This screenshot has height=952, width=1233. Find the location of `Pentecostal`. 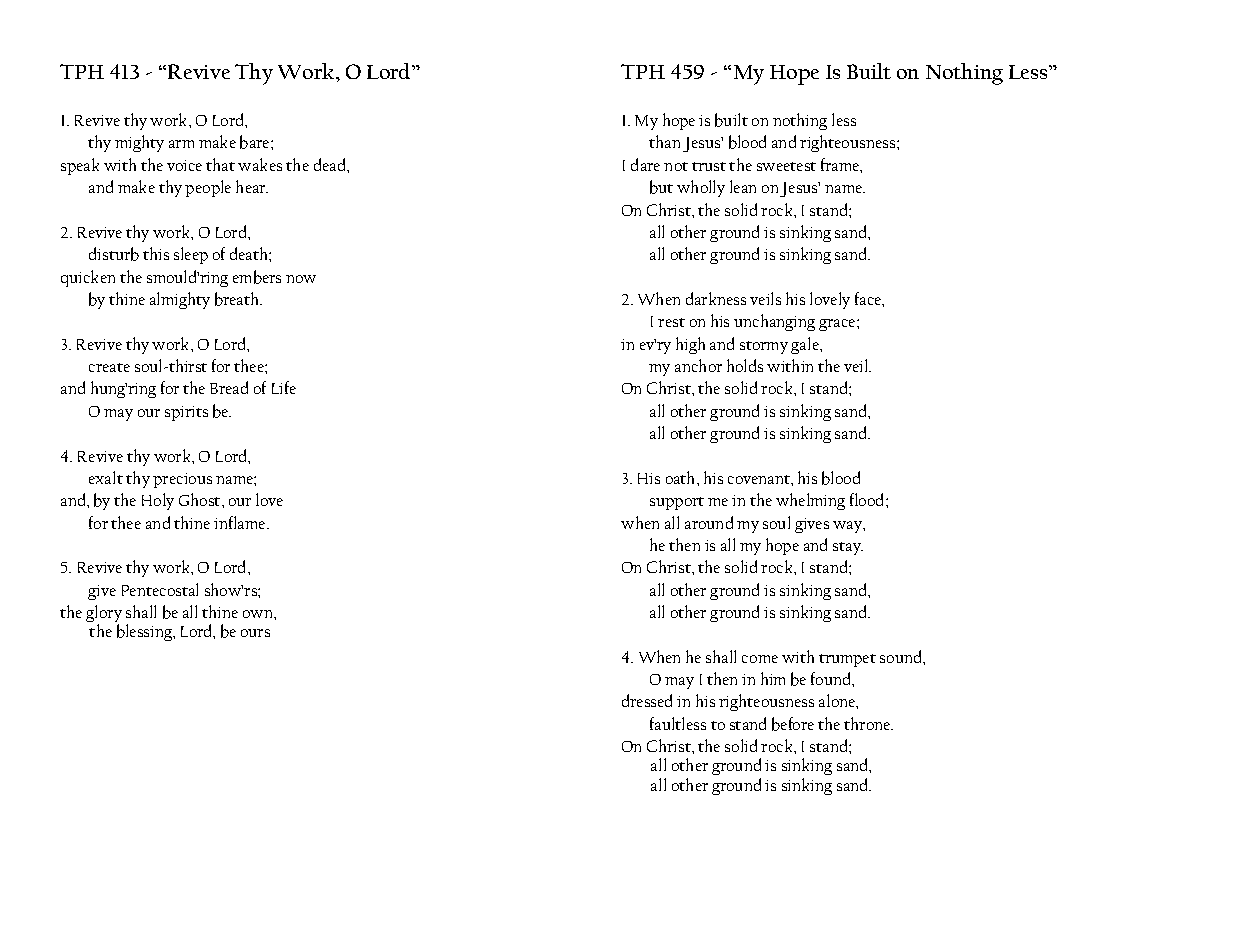

Pentecostal is located at coordinates (160, 589).
